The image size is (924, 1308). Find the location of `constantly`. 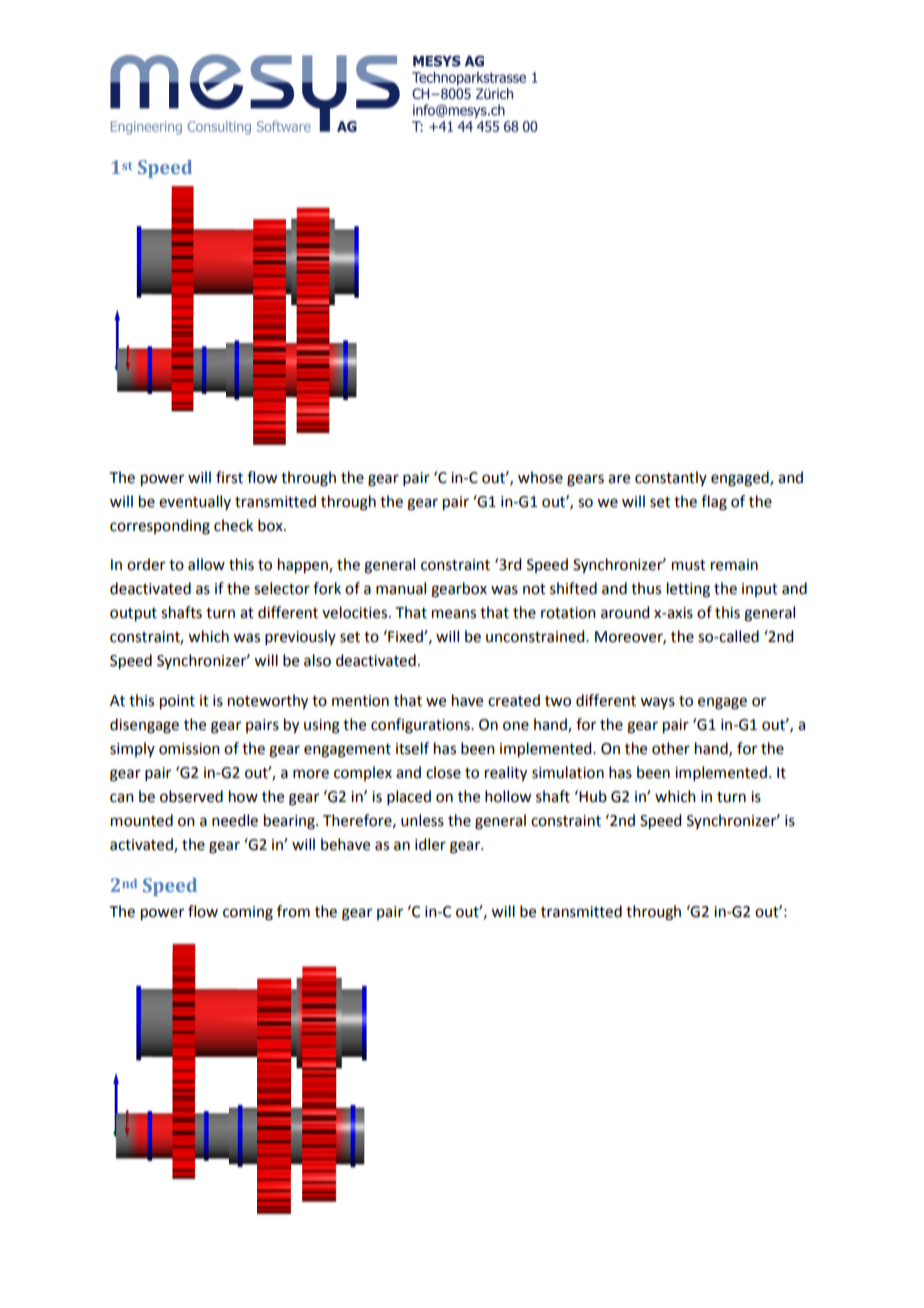

constantly is located at coordinates (671, 478).
